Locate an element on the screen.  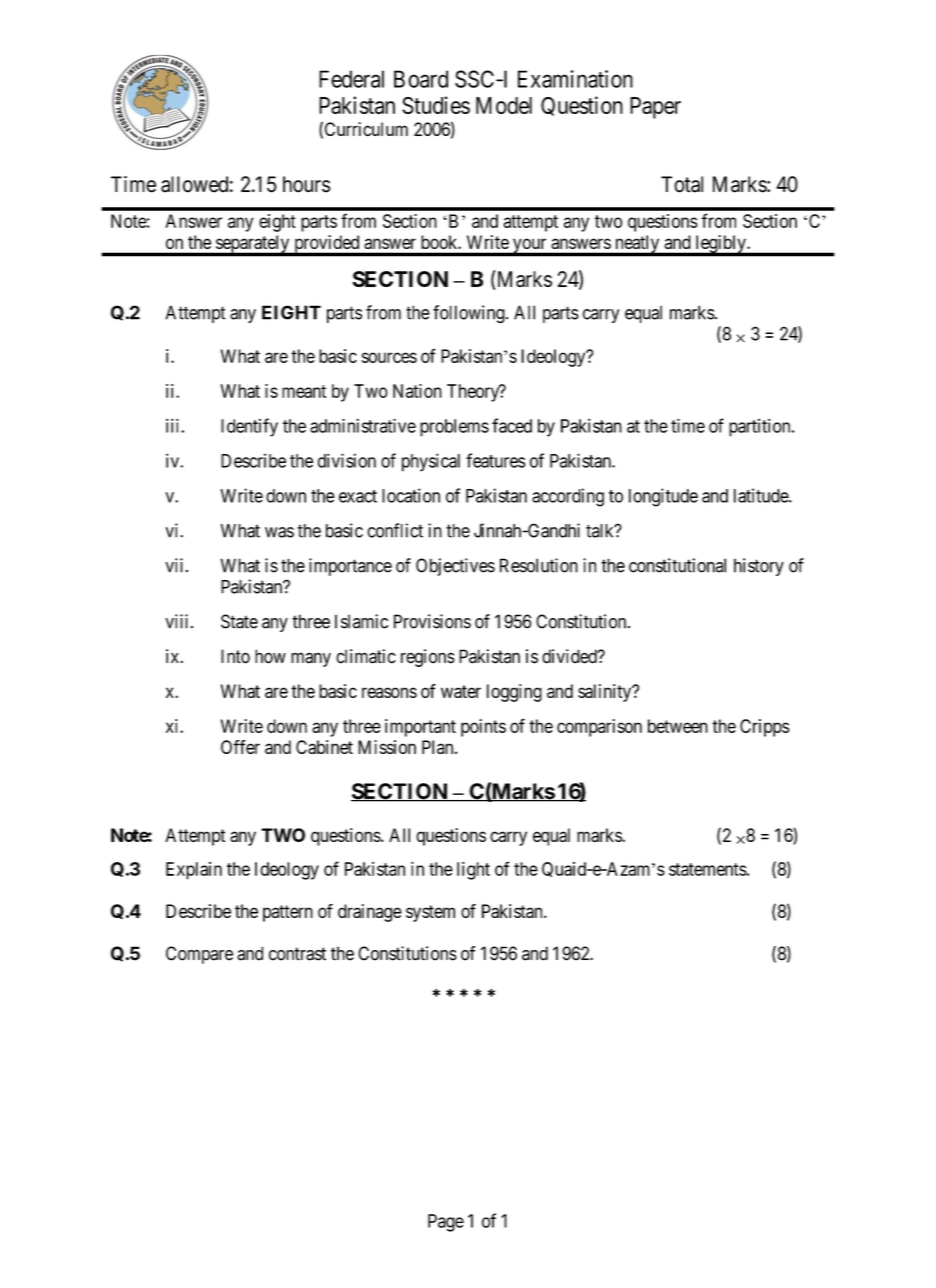
system is located at coordinates (430, 913).
